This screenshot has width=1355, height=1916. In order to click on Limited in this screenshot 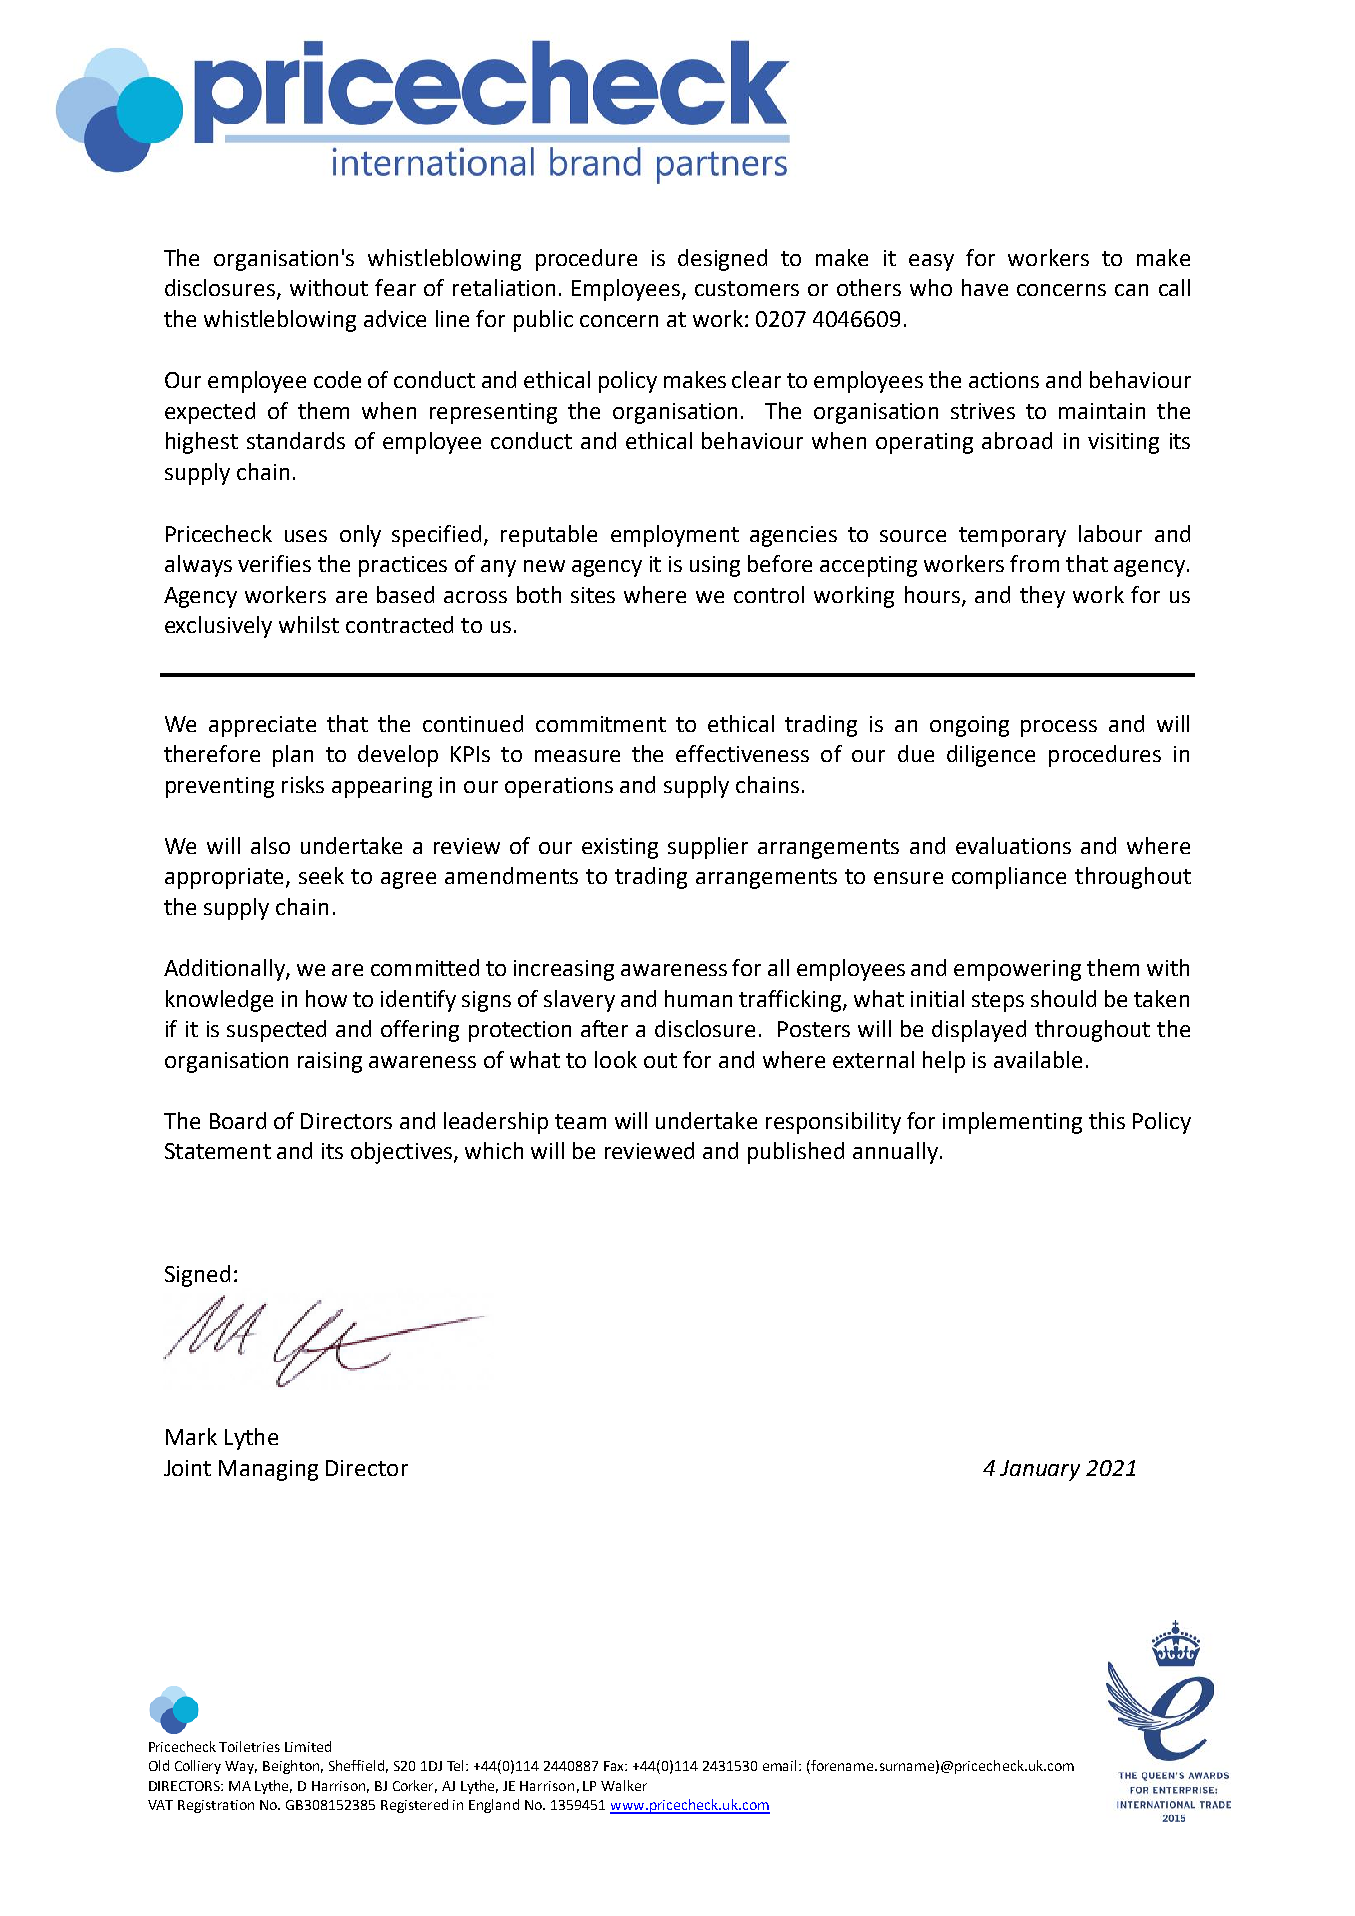, I will do `click(308, 1746)`.
